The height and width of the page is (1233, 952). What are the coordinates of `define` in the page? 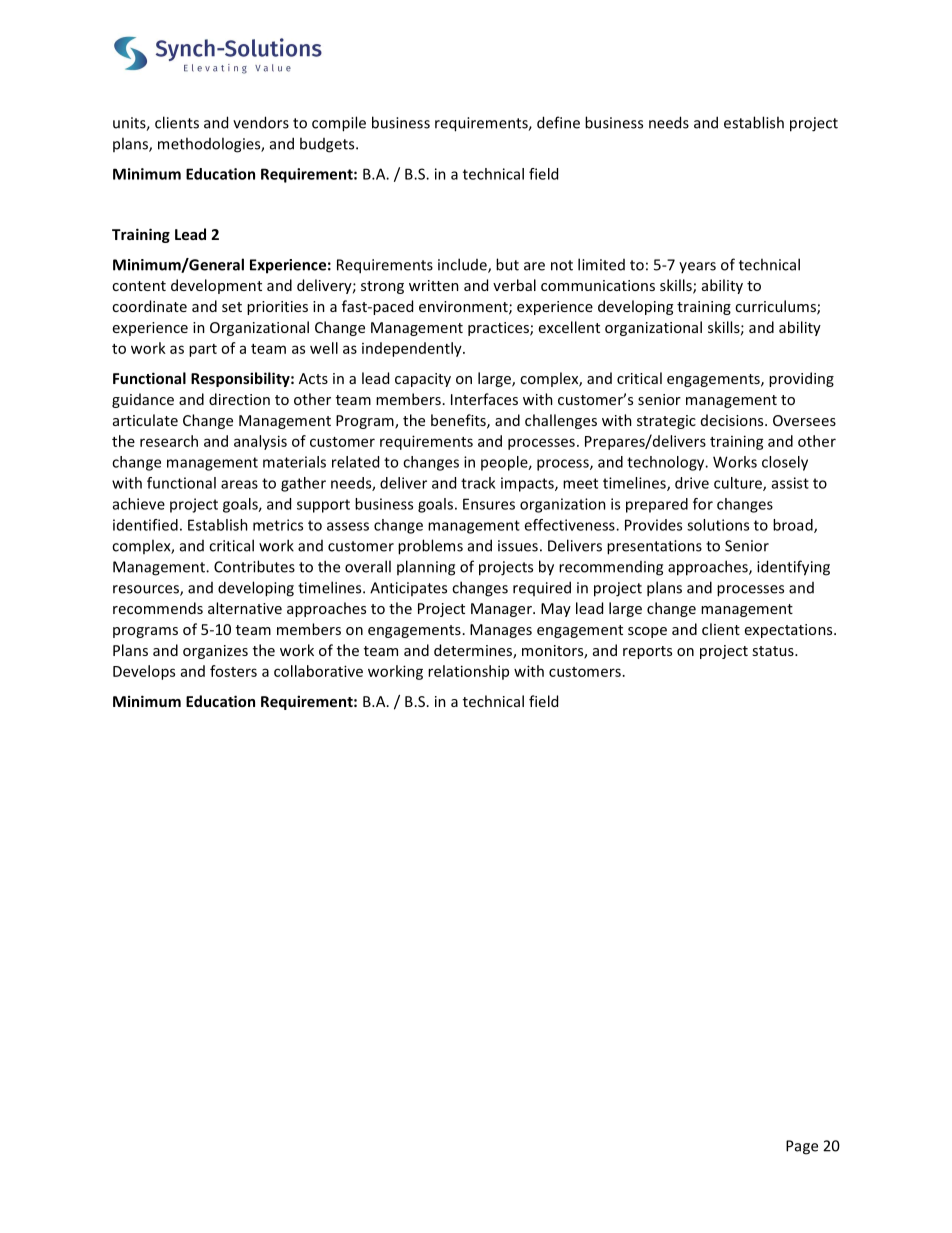 It's located at (558, 122).
